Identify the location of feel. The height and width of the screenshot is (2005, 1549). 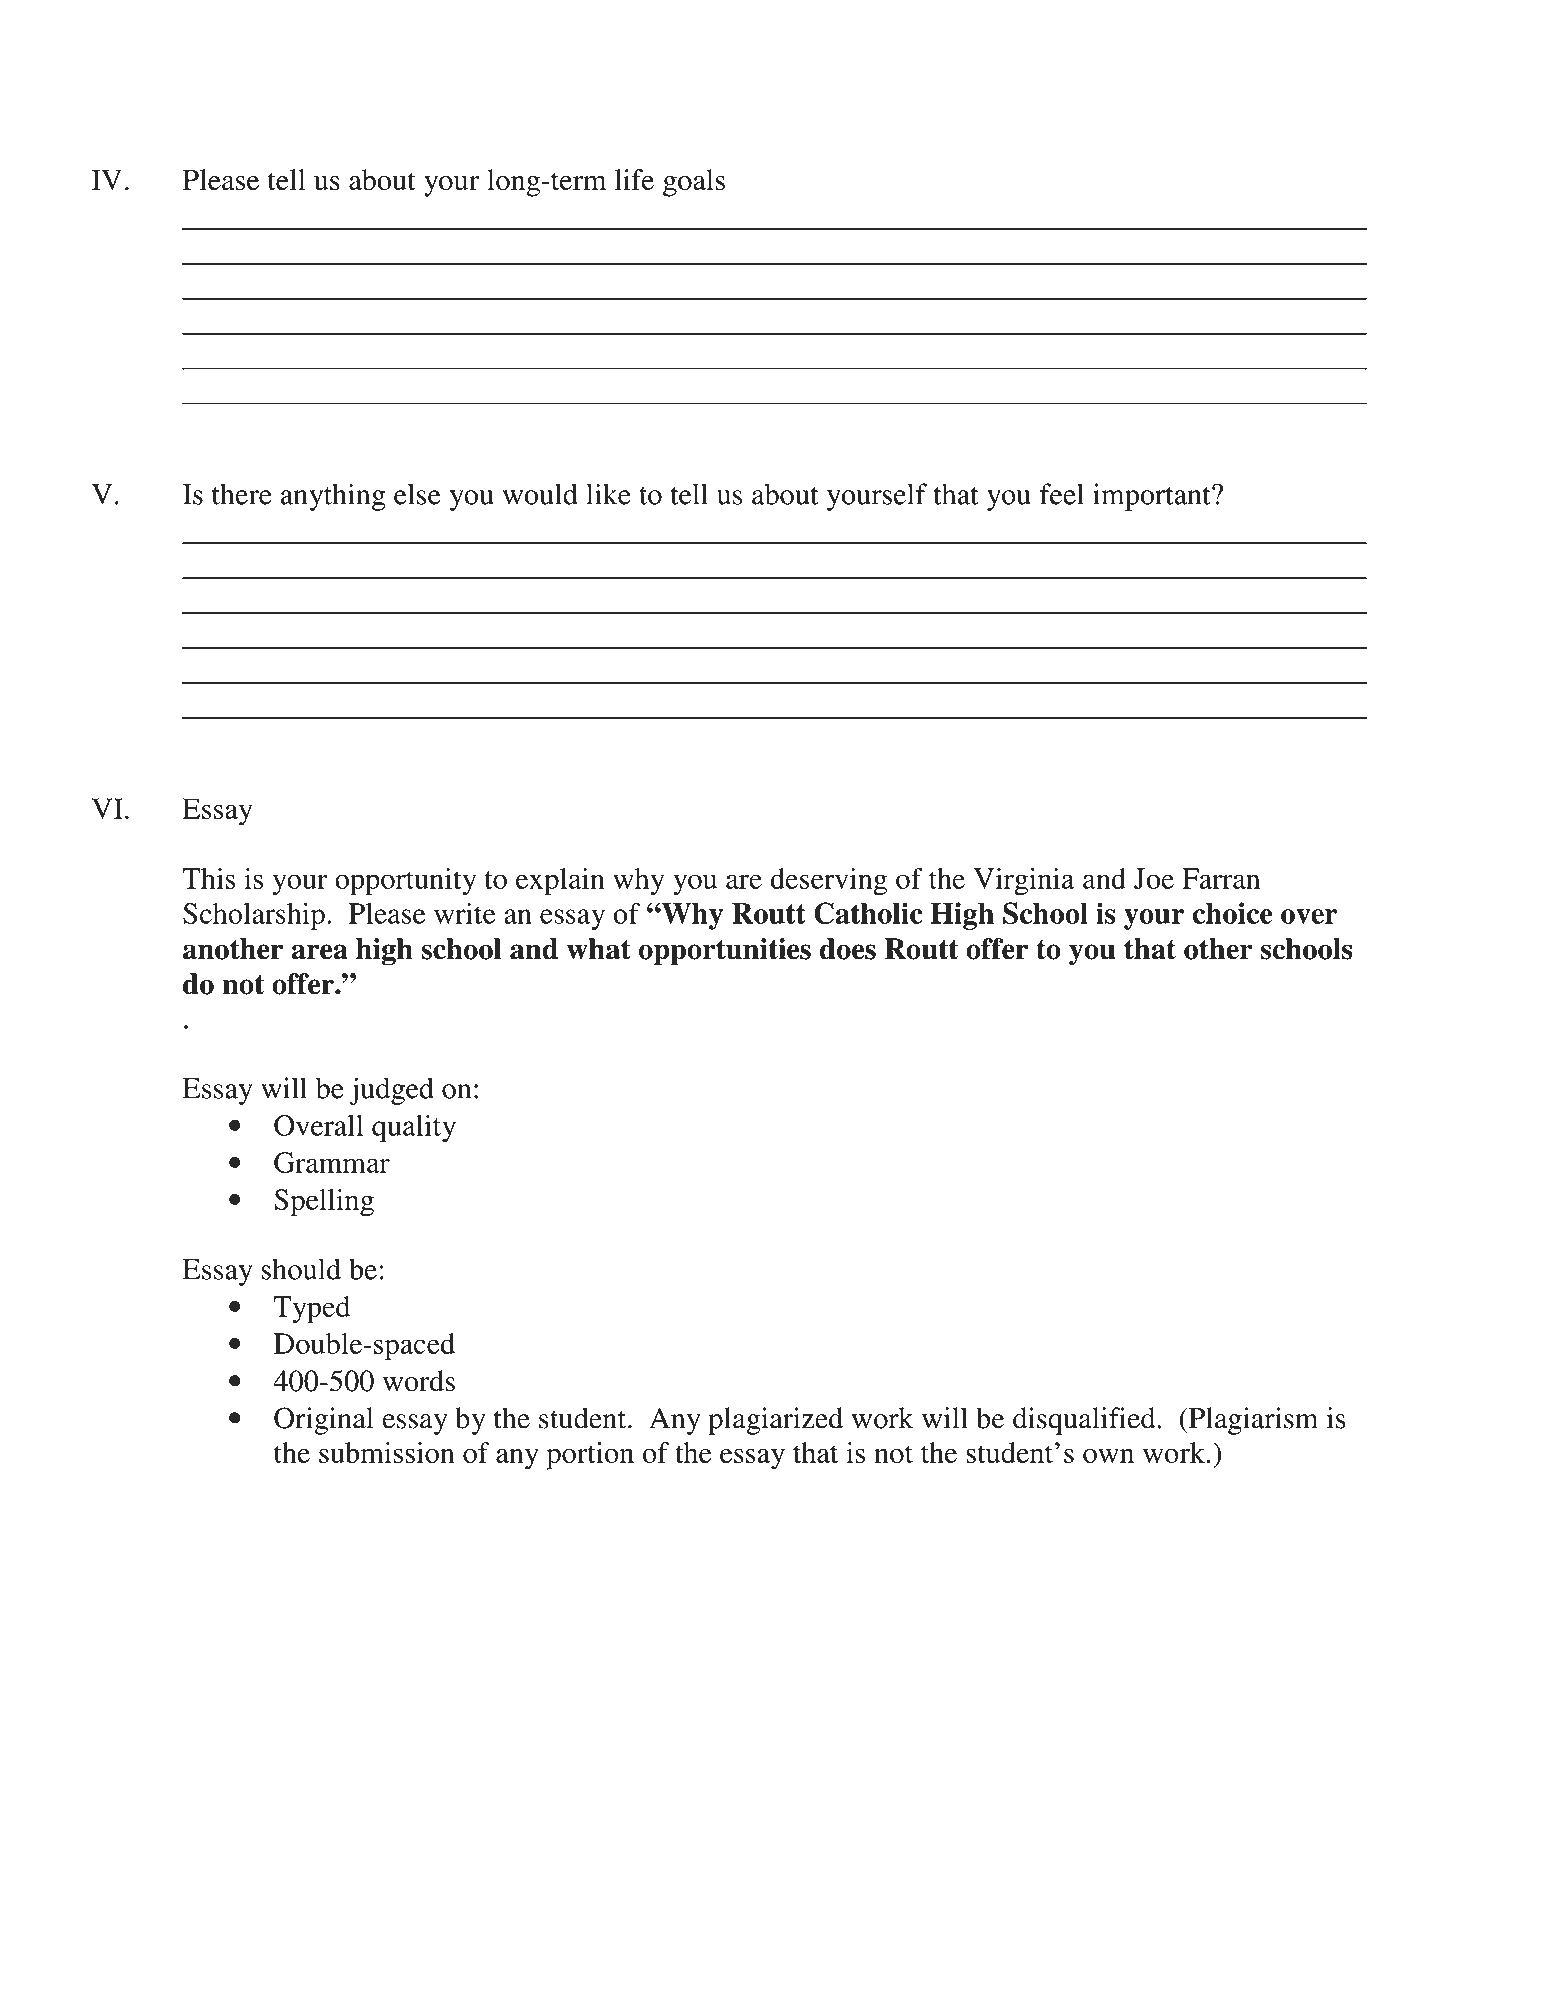
(1062, 494).
